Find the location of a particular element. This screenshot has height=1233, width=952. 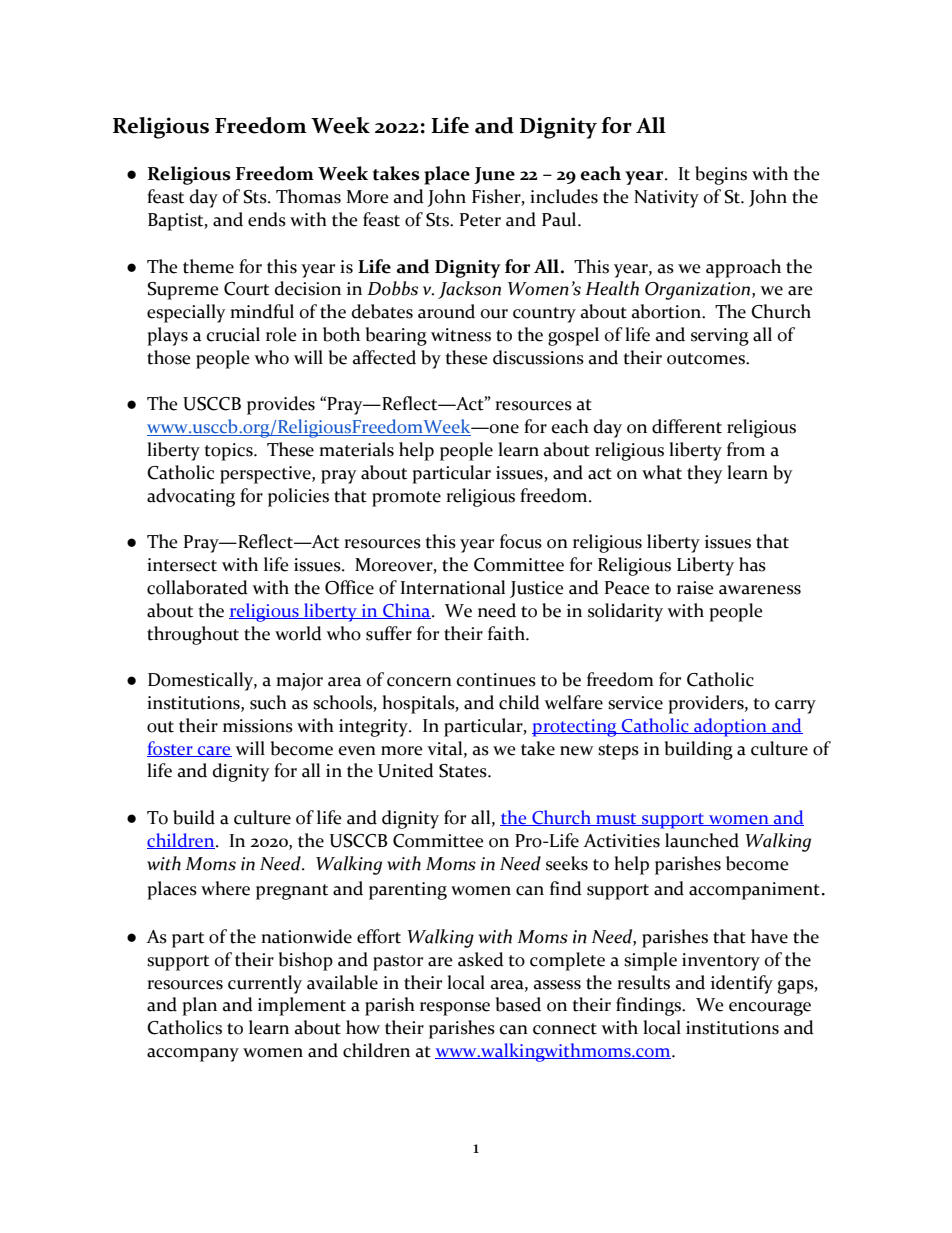

plan is located at coordinates (199, 1006).
